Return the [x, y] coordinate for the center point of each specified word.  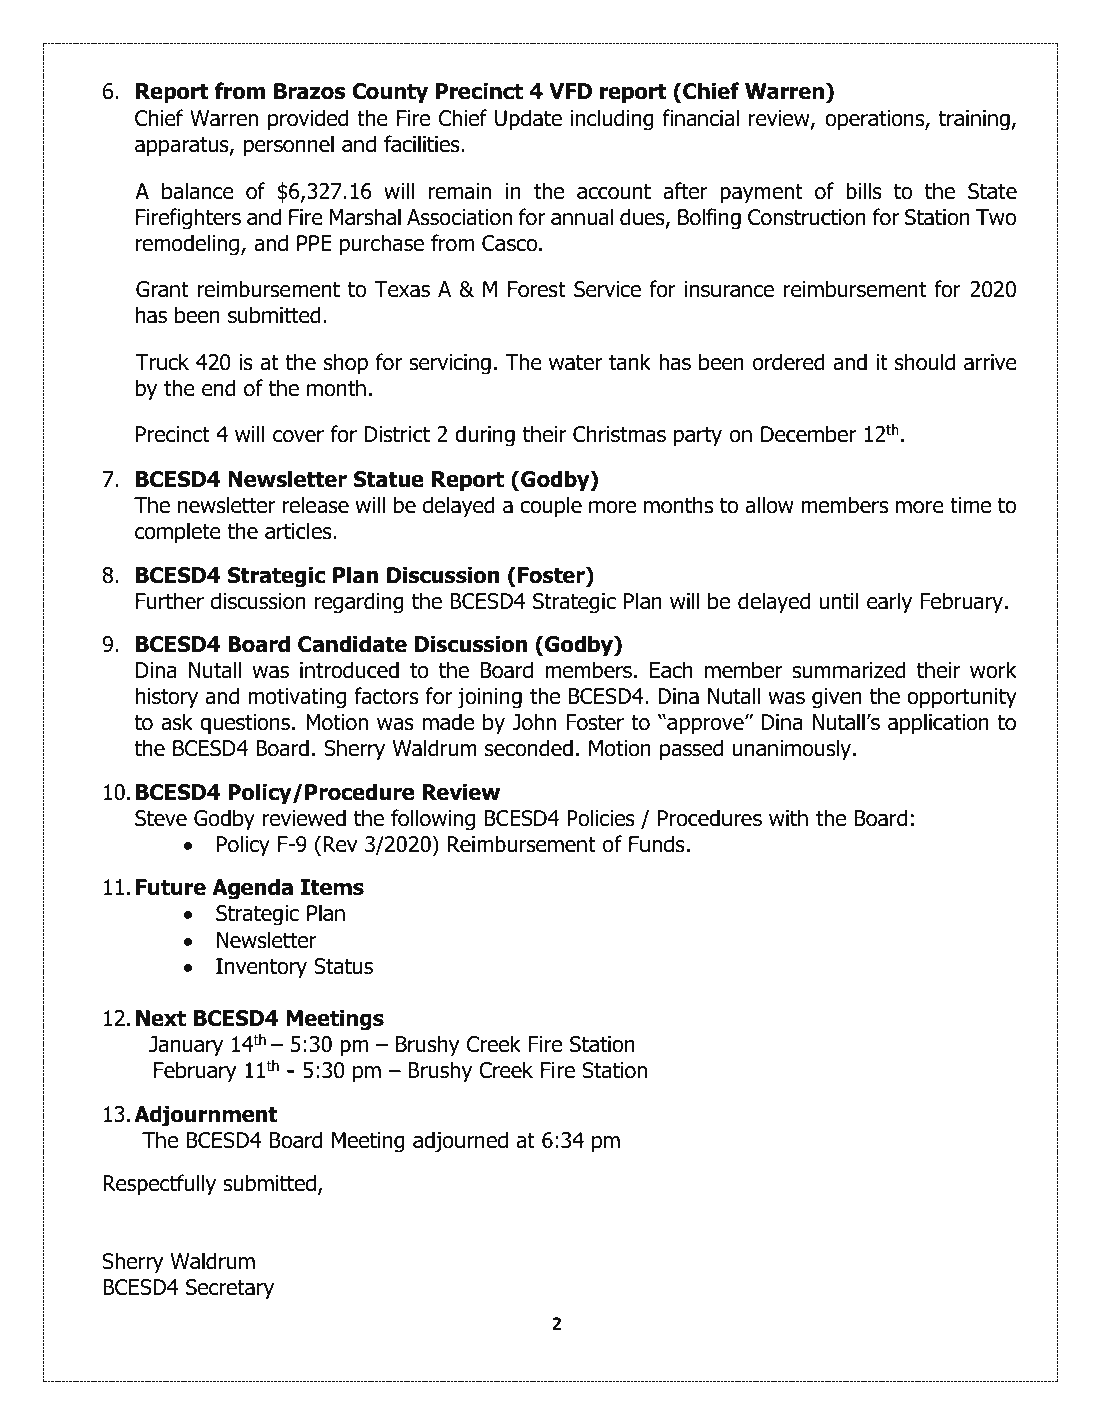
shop [346, 364]
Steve [161, 818]
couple [551, 507]
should [925, 362]
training [975, 120]
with [788, 817]
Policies [601, 818]
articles [299, 531]
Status [343, 966]
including [612, 120]
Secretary [230, 1289]
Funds [657, 844]
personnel [289, 146]
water [575, 363]
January [186, 1046]
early [889, 603]
